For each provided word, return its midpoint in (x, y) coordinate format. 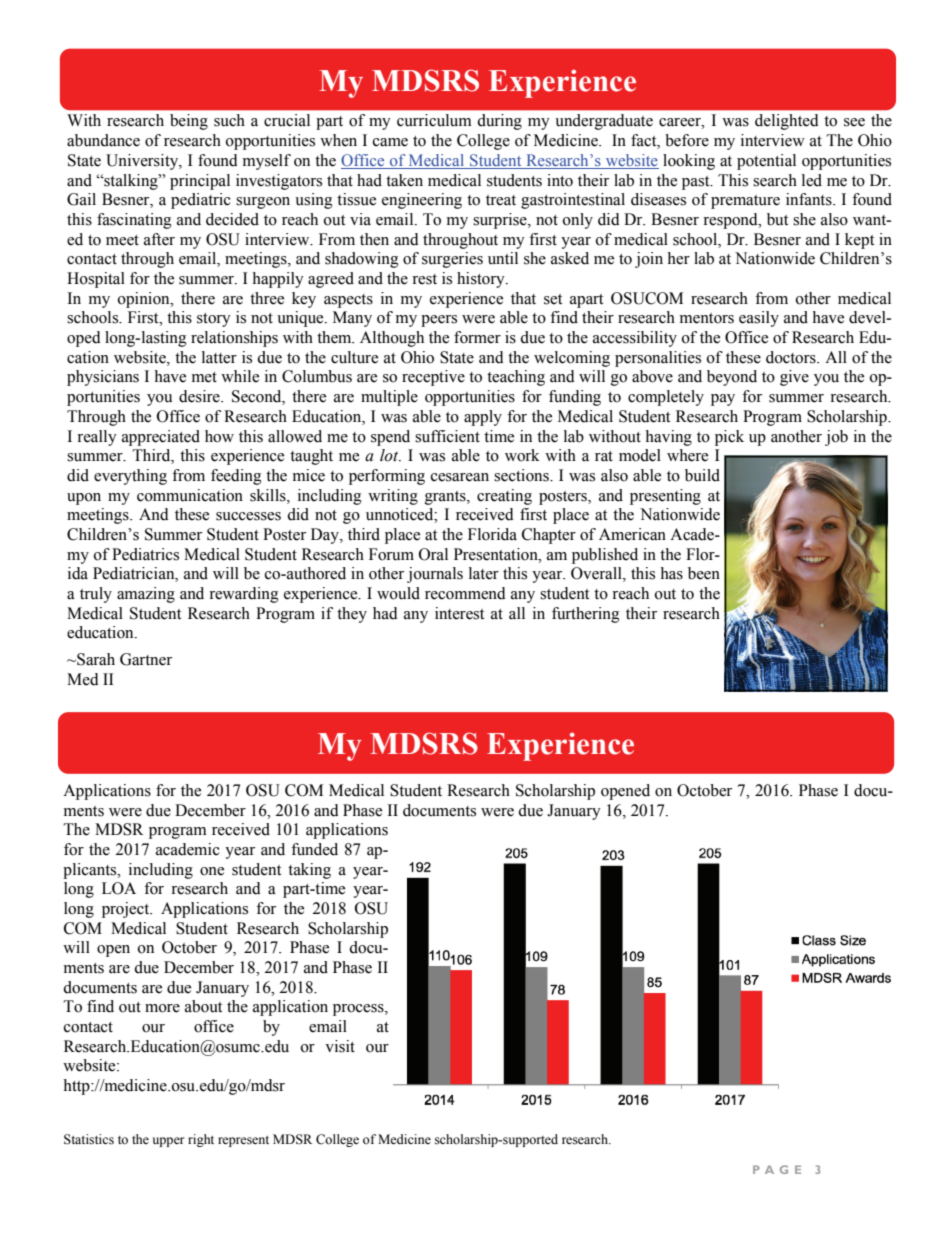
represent (243, 1141)
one (212, 871)
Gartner (146, 659)
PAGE (777, 1169)
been (704, 573)
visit (340, 1046)
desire (200, 396)
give (794, 378)
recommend (465, 593)
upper (168, 1142)
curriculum (434, 120)
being (189, 122)
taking (309, 871)
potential (766, 162)
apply (483, 418)
